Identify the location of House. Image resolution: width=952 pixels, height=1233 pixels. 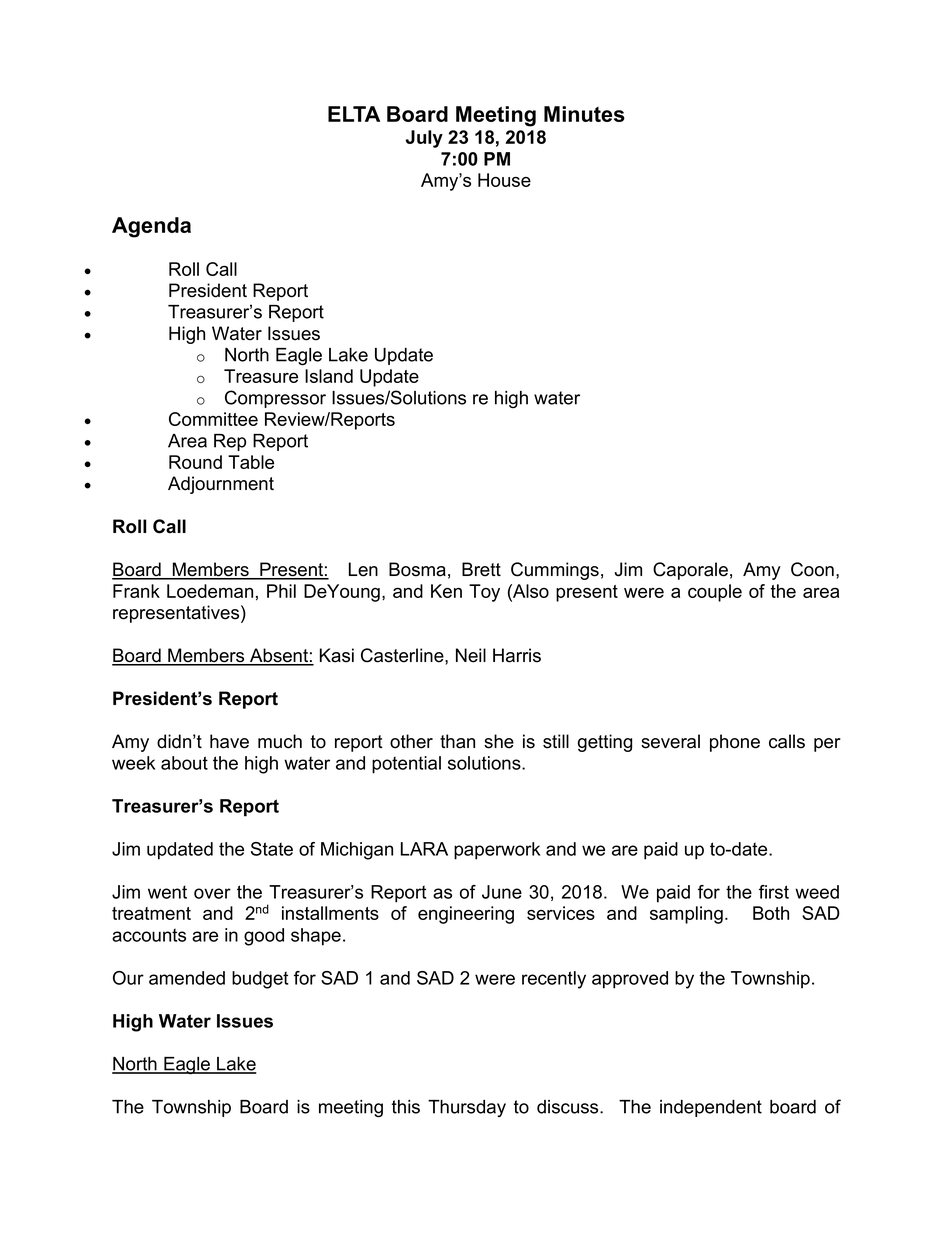
(504, 180).
